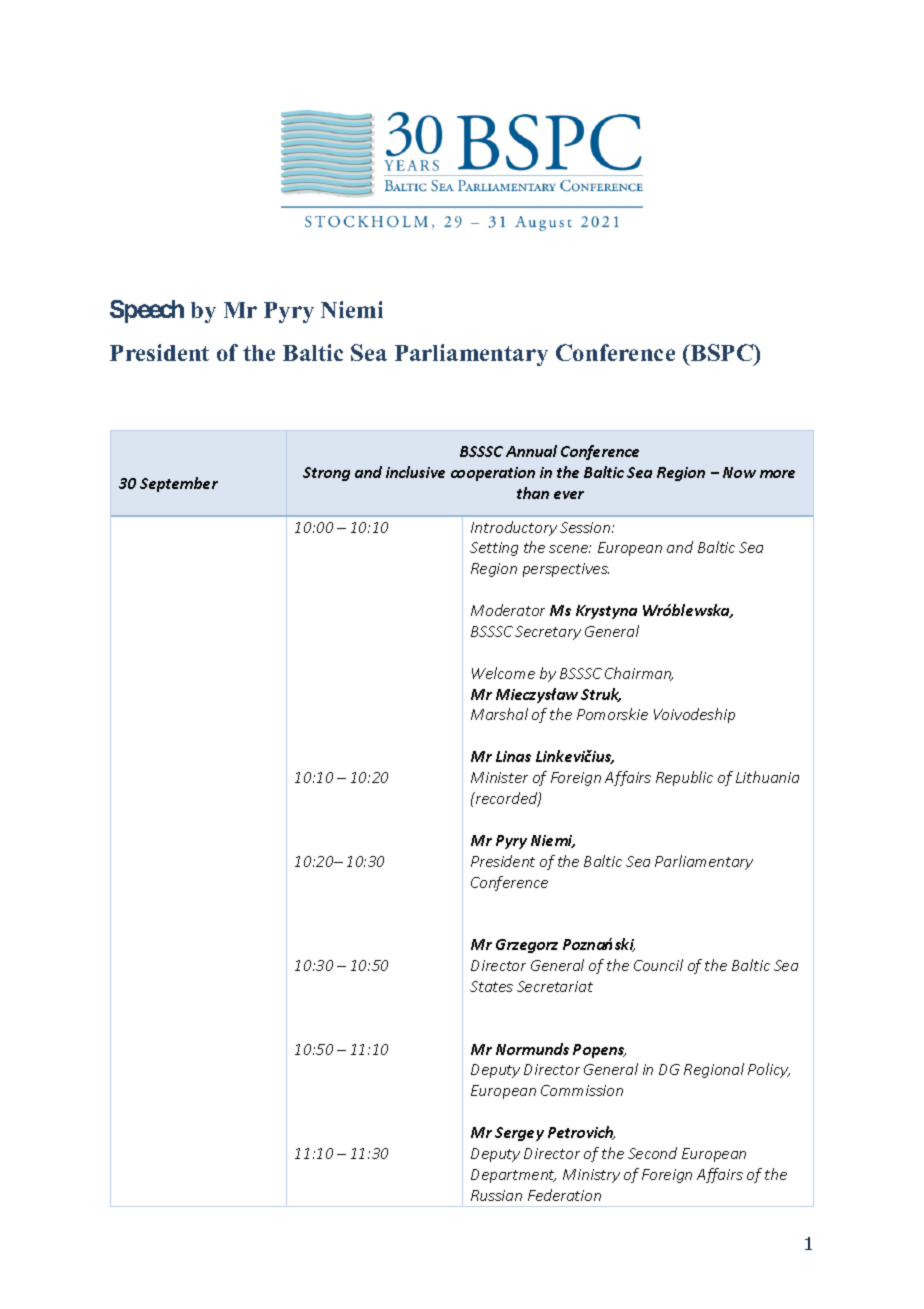 The width and height of the image is (924, 1309). What do you see at coordinates (179, 484) in the image?
I see `September` at bounding box center [179, 484].
